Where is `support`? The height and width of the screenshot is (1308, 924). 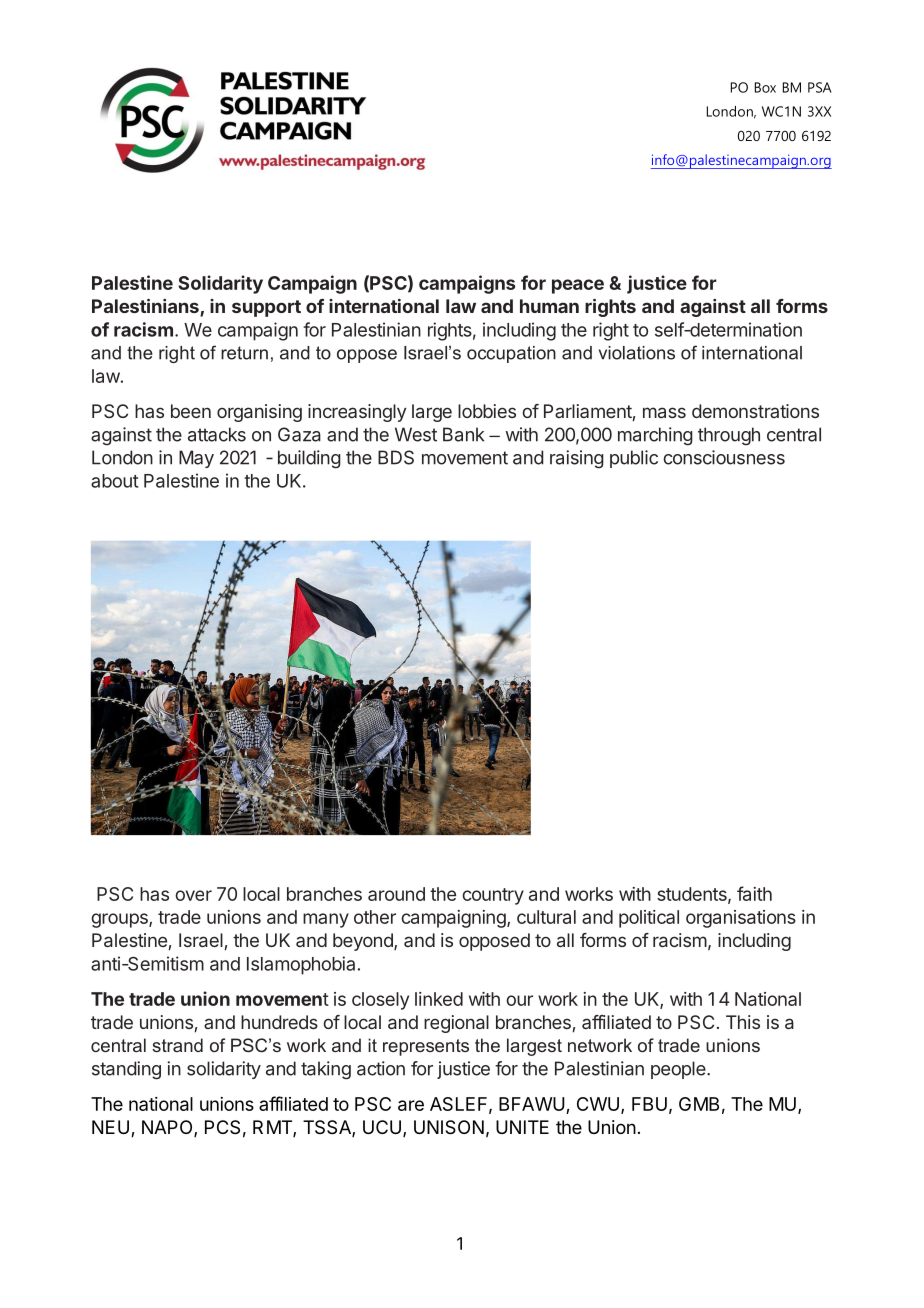 support is located at coordinates (266, 308).
